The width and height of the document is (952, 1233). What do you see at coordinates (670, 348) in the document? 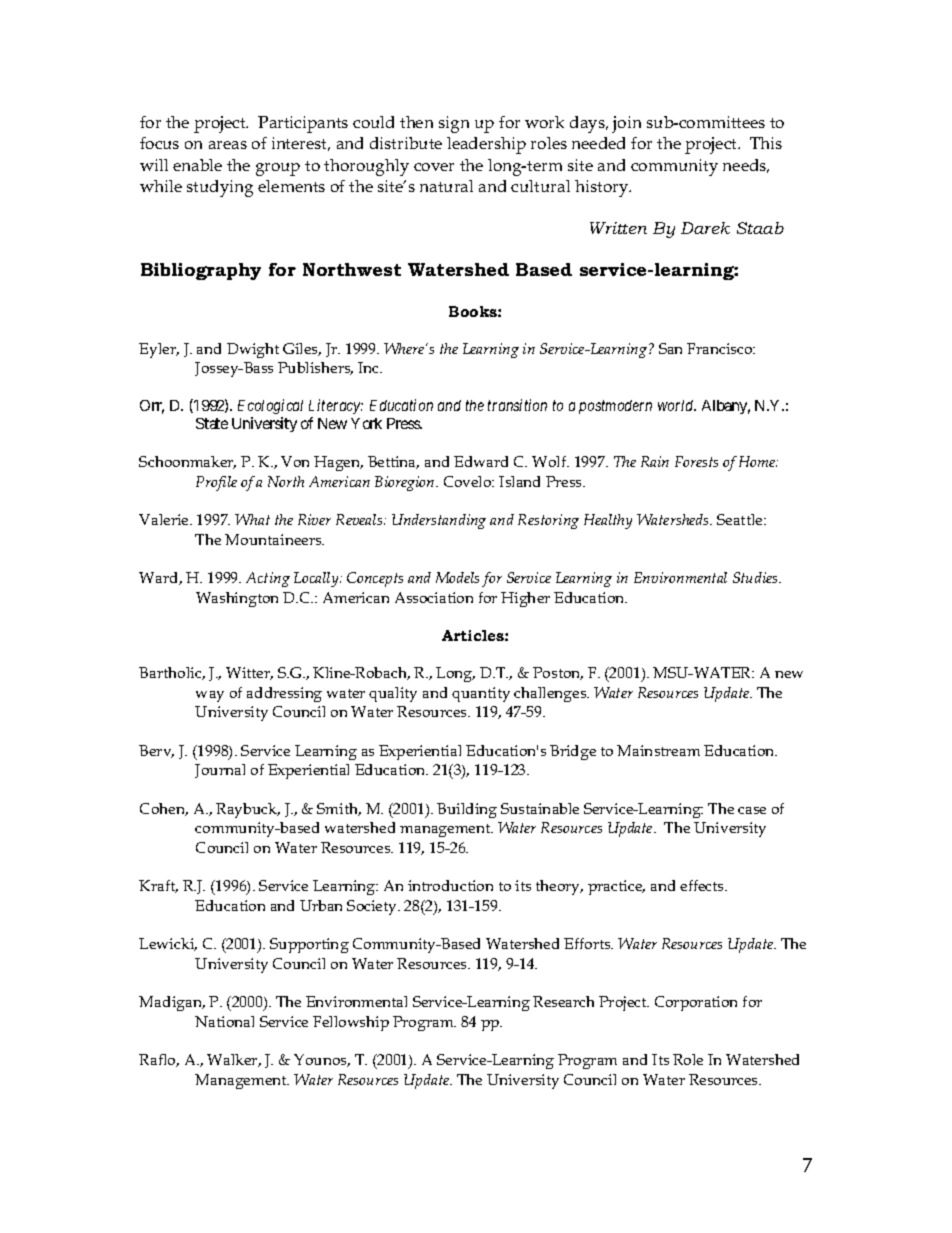
I see `San` at bounding box center [670, 348].
